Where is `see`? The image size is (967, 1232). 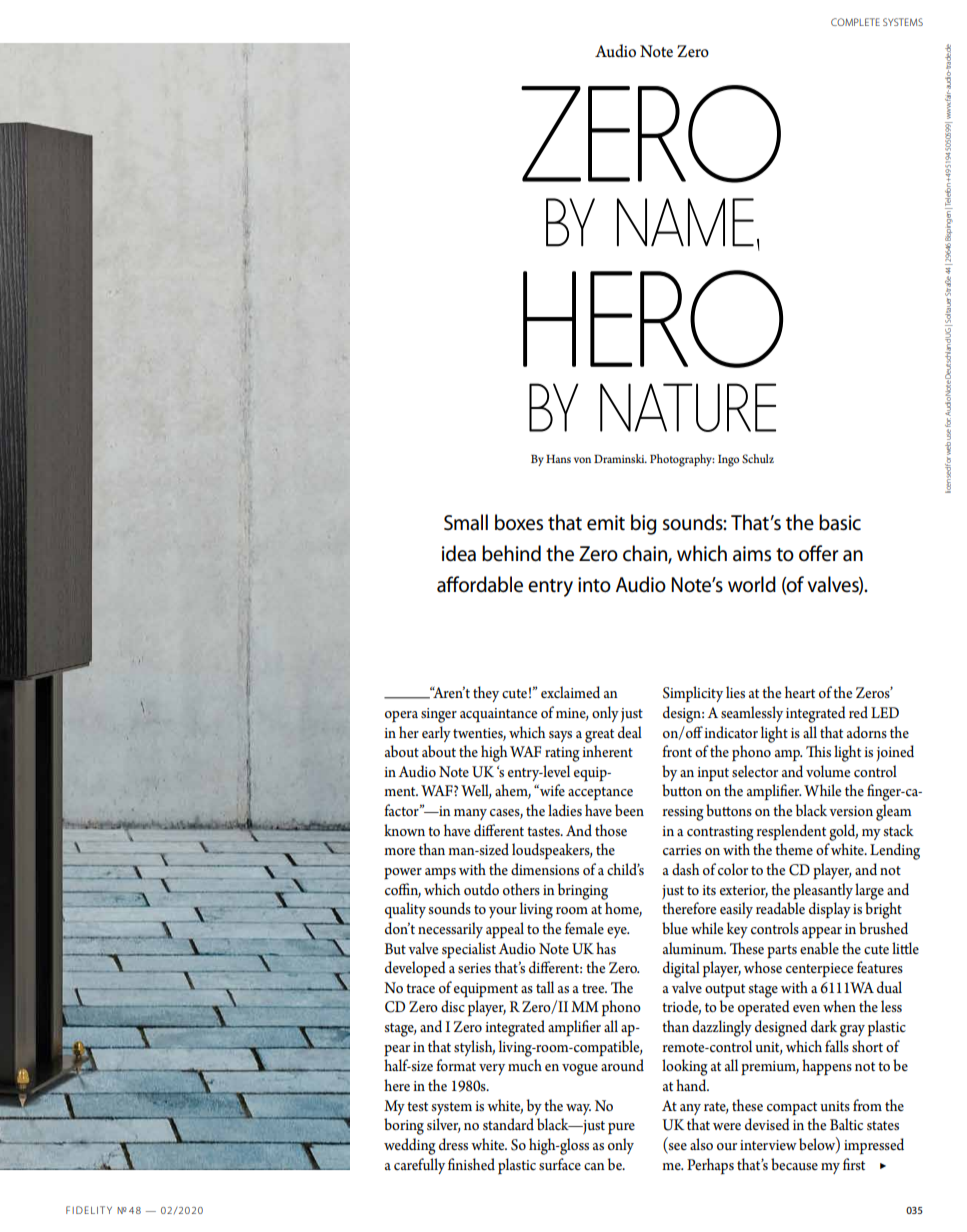
see is located at coordinates (677, 1148).
